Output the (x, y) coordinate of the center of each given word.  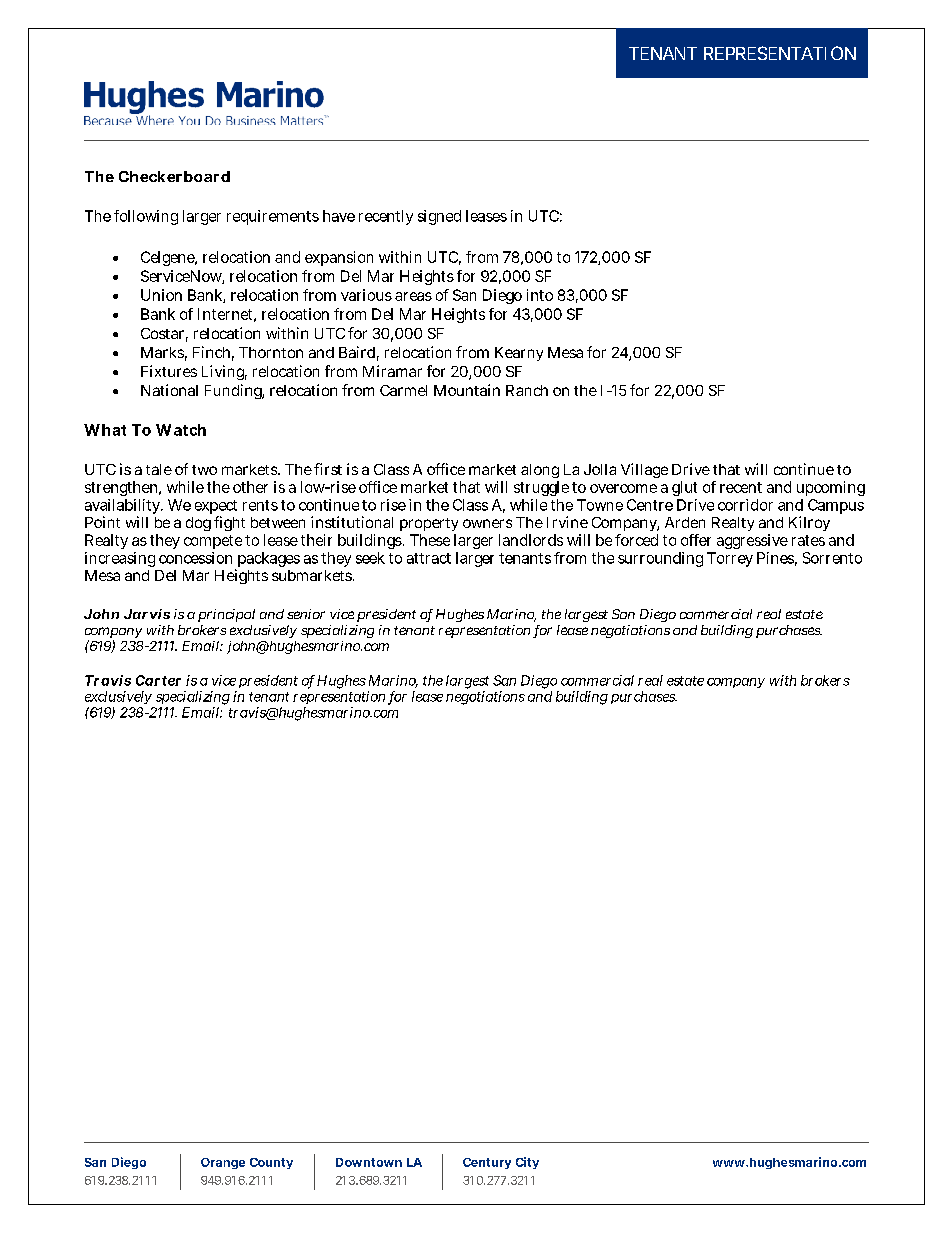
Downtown (369, 1162)
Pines (775, 558)
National (169, 390)
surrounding (660, 559)
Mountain (467, 390)
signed (439, 217)
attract (429, 558)
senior (306, 614)
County (271, 1163)
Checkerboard (174, 176)
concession (195, 558)
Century (487, 1163)
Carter (158, 680)
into (540, 295)
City (527, 1163)
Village (644, 470)
